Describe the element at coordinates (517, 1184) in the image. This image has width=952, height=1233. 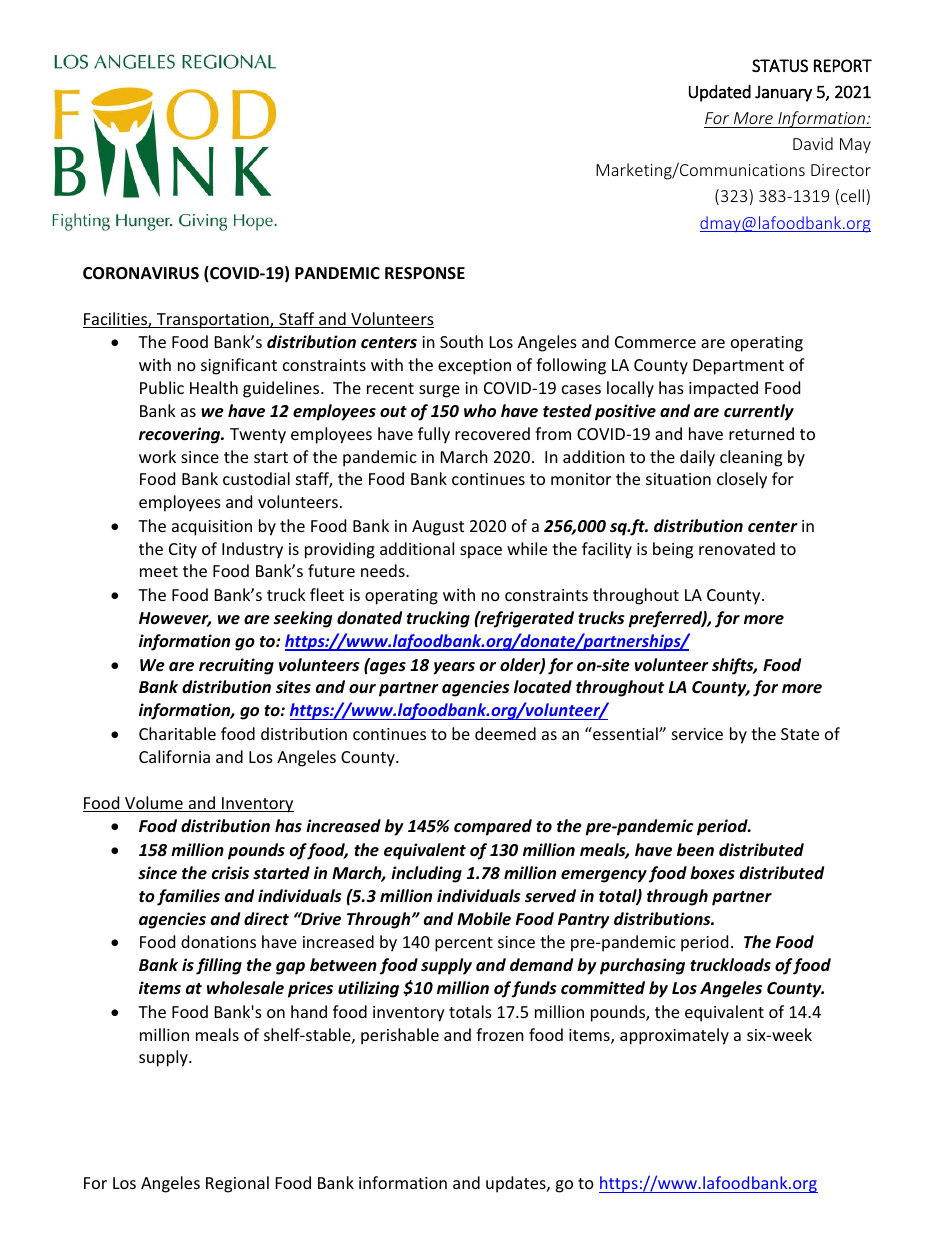
I see `updates` at that location.
